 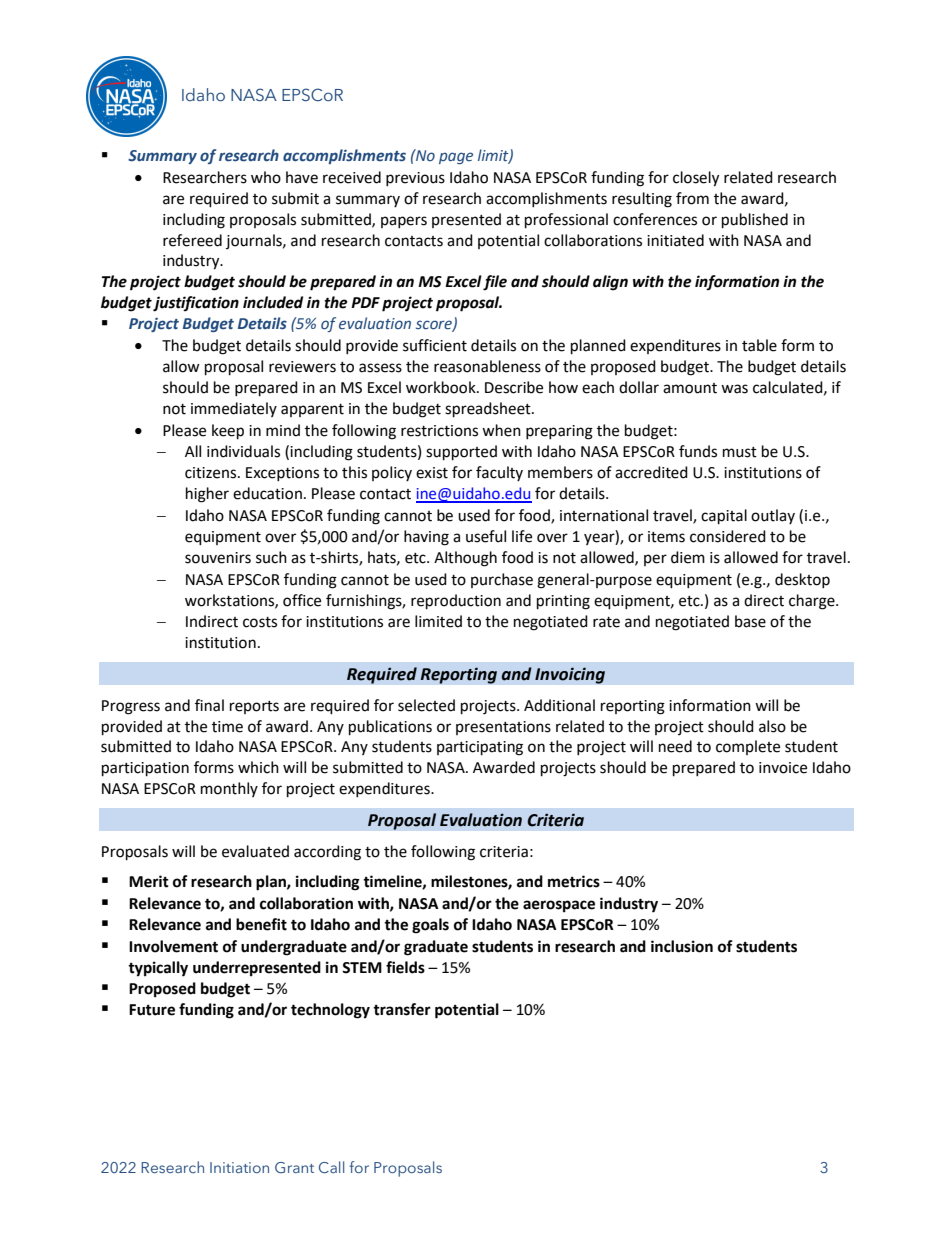 What do you see at coordinates (696, 179) in the page?
I see `closely` at bounding box center [696, 179].
